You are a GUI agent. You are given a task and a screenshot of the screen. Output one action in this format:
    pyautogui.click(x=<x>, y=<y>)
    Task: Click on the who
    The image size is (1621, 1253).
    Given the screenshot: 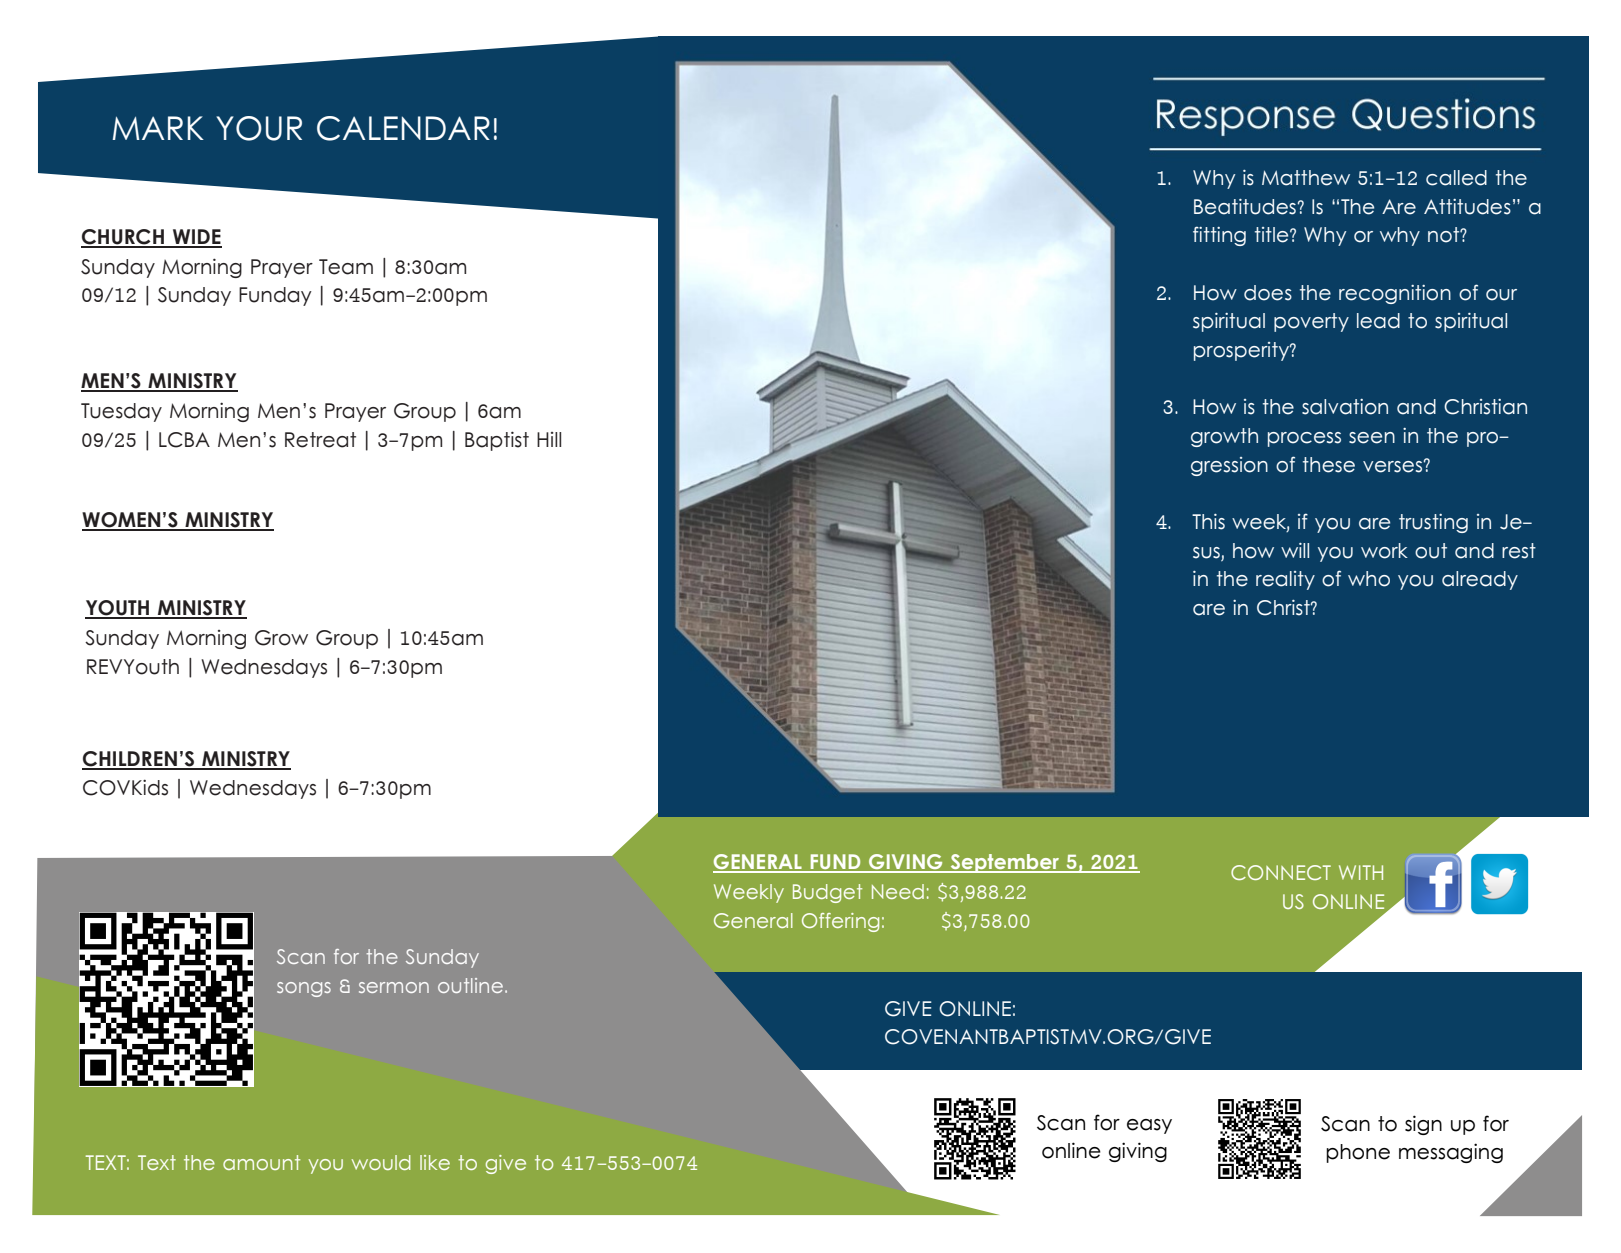 What is the action you would take?
    pyautogui.click(x=1369, y=579)
